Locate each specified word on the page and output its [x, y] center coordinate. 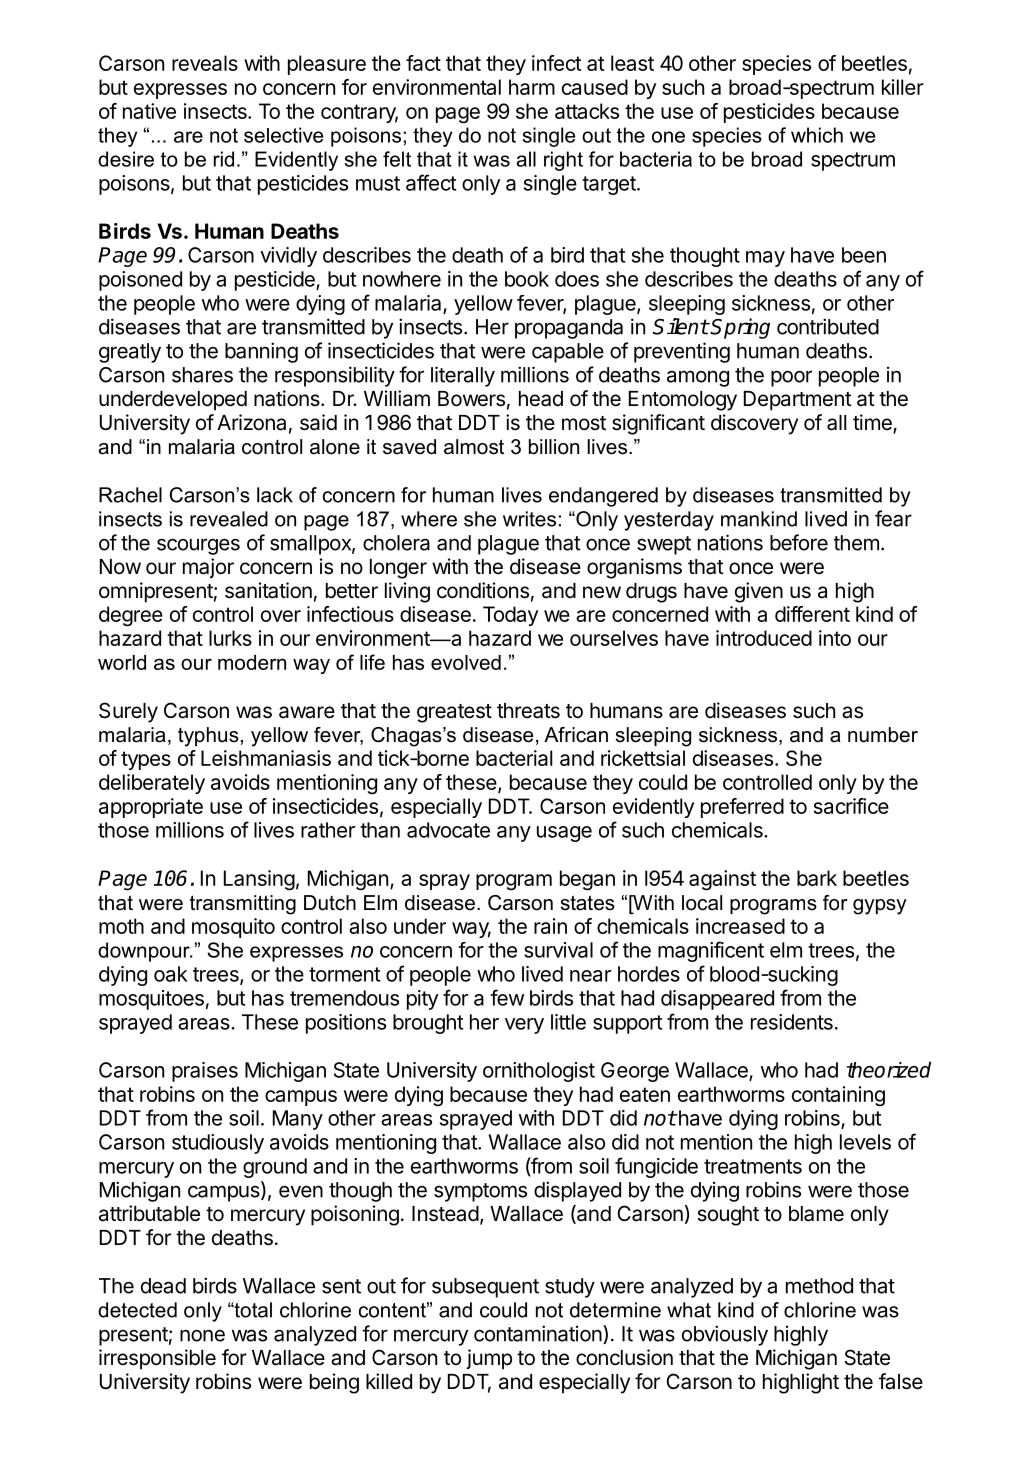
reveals [205, 63]
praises [205, 1072]
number [883, 735]
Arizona [251, 422]
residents [792, 1022]
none [202, 1336]
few [507, 997]
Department [798, 401]
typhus [208, 737]
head [541, 399]
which [817, 135]
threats [528, 711]
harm [532, 87]
